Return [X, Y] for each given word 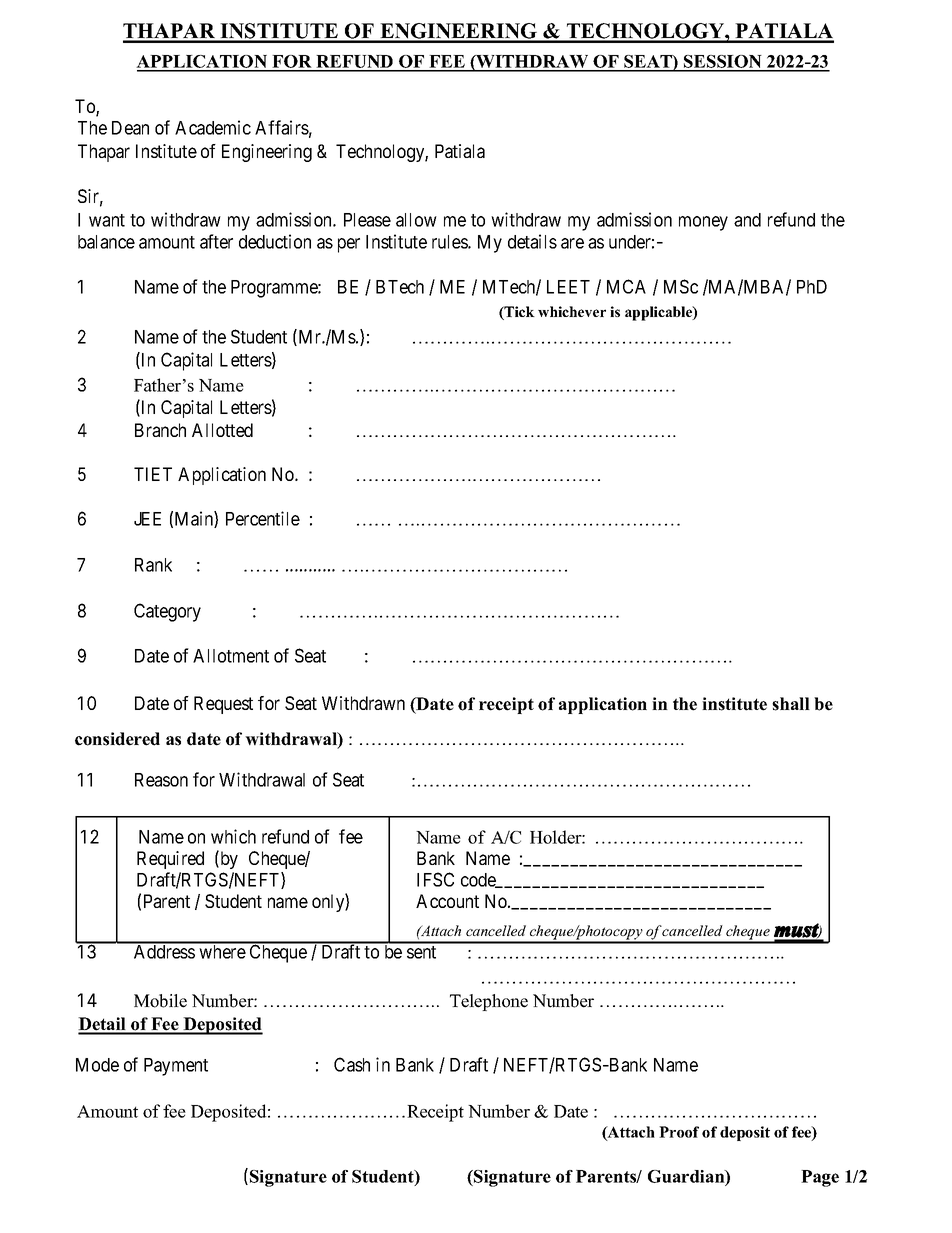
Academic [213, 127]
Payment [176, 1067]
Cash [352, 1064]
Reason [161, 780]
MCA [626, 286]
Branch [160, 430]
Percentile [263, 518]
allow [416, 220]
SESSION [723, 63]
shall [791, 704]
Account [447, 901]
